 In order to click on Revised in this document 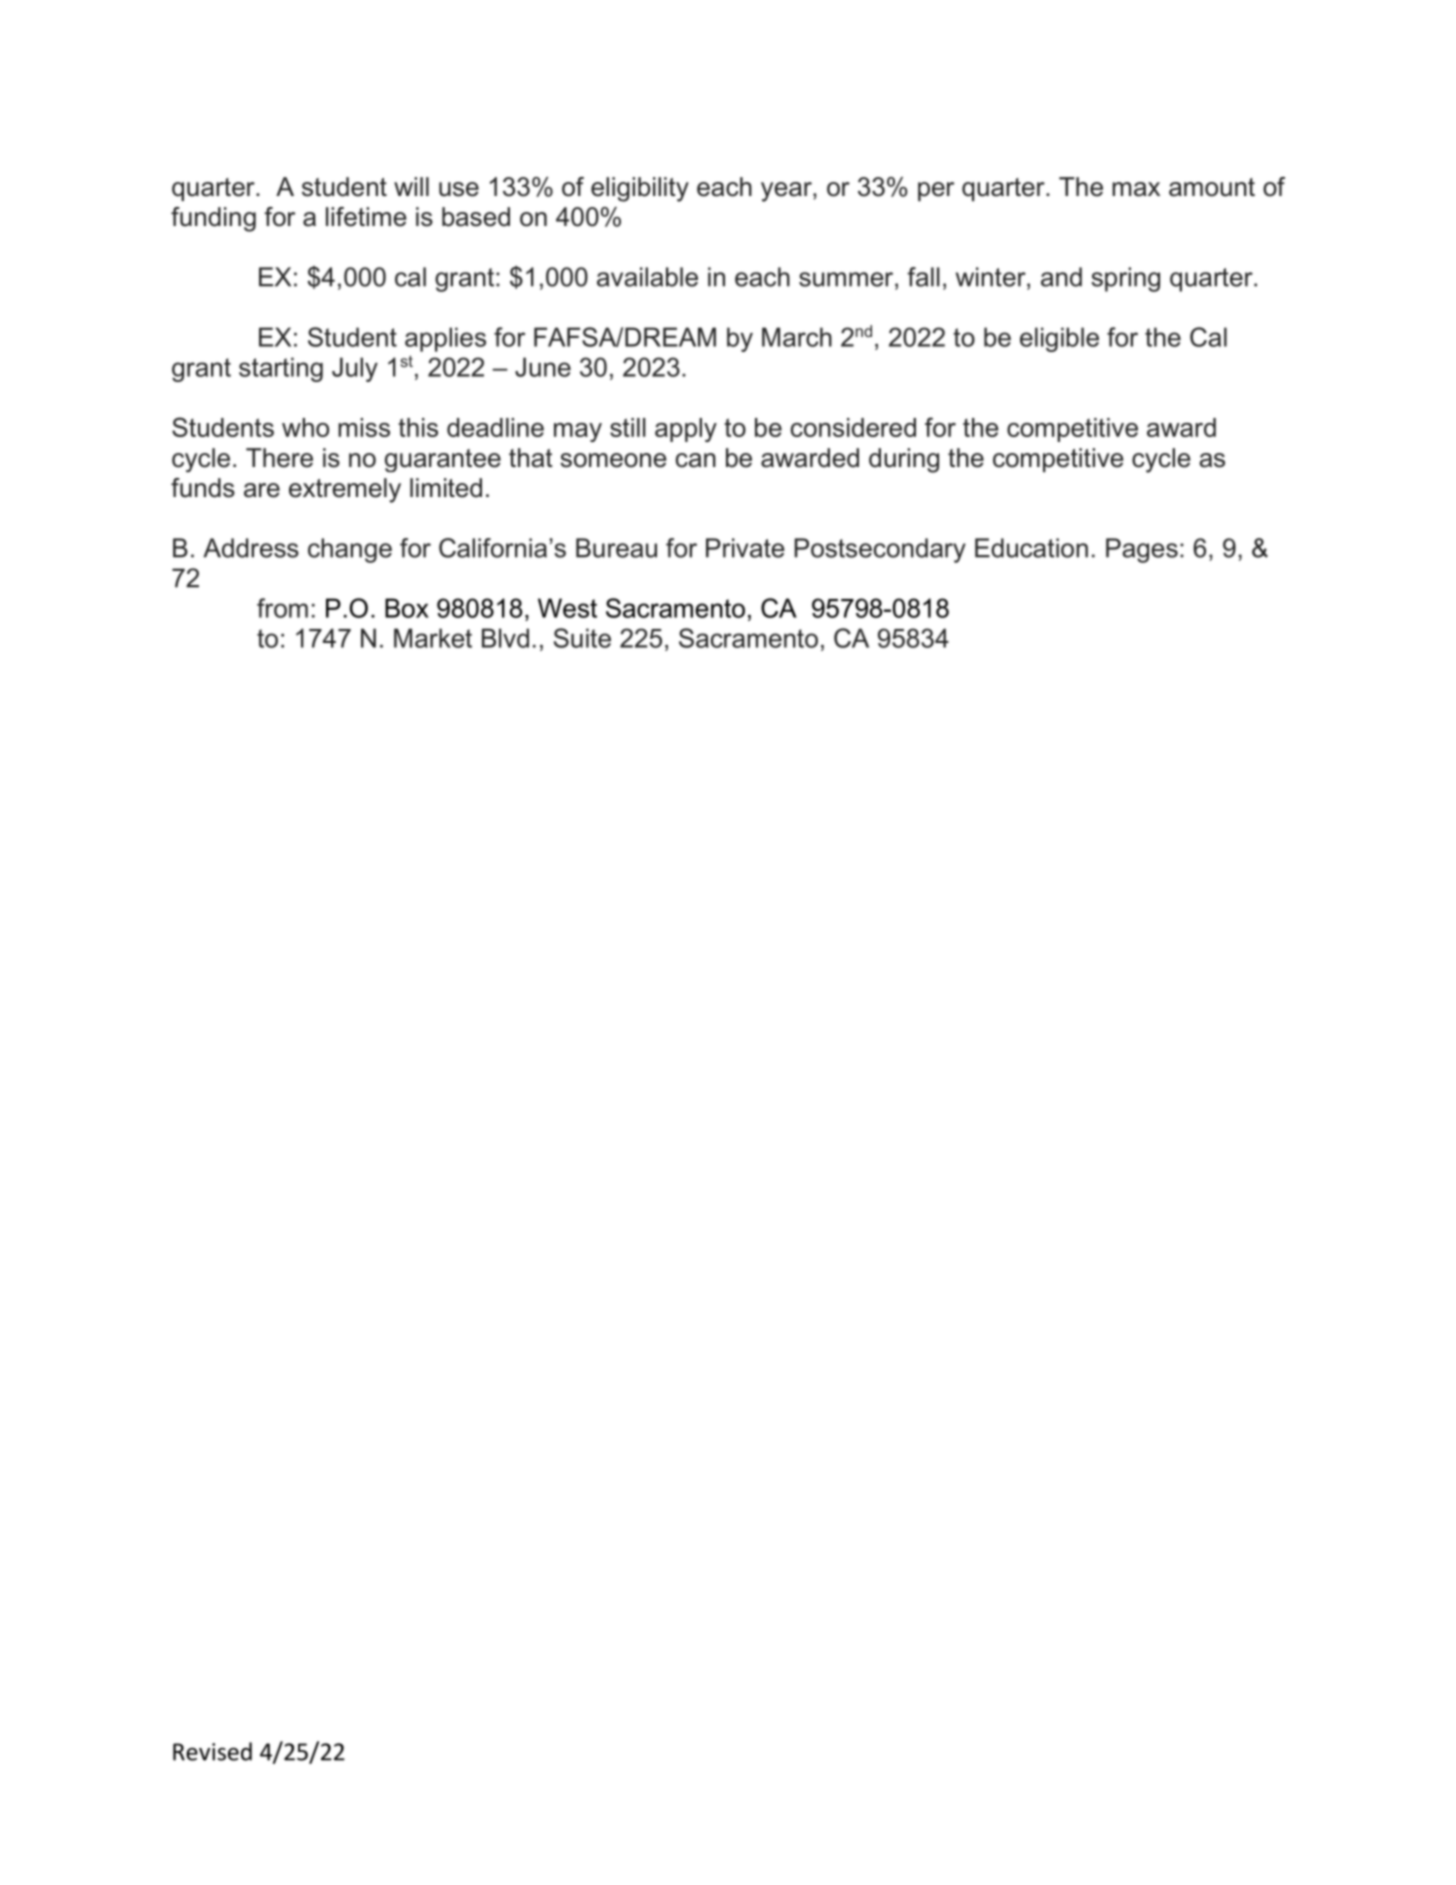, I will do `click(212, 1751)`.
